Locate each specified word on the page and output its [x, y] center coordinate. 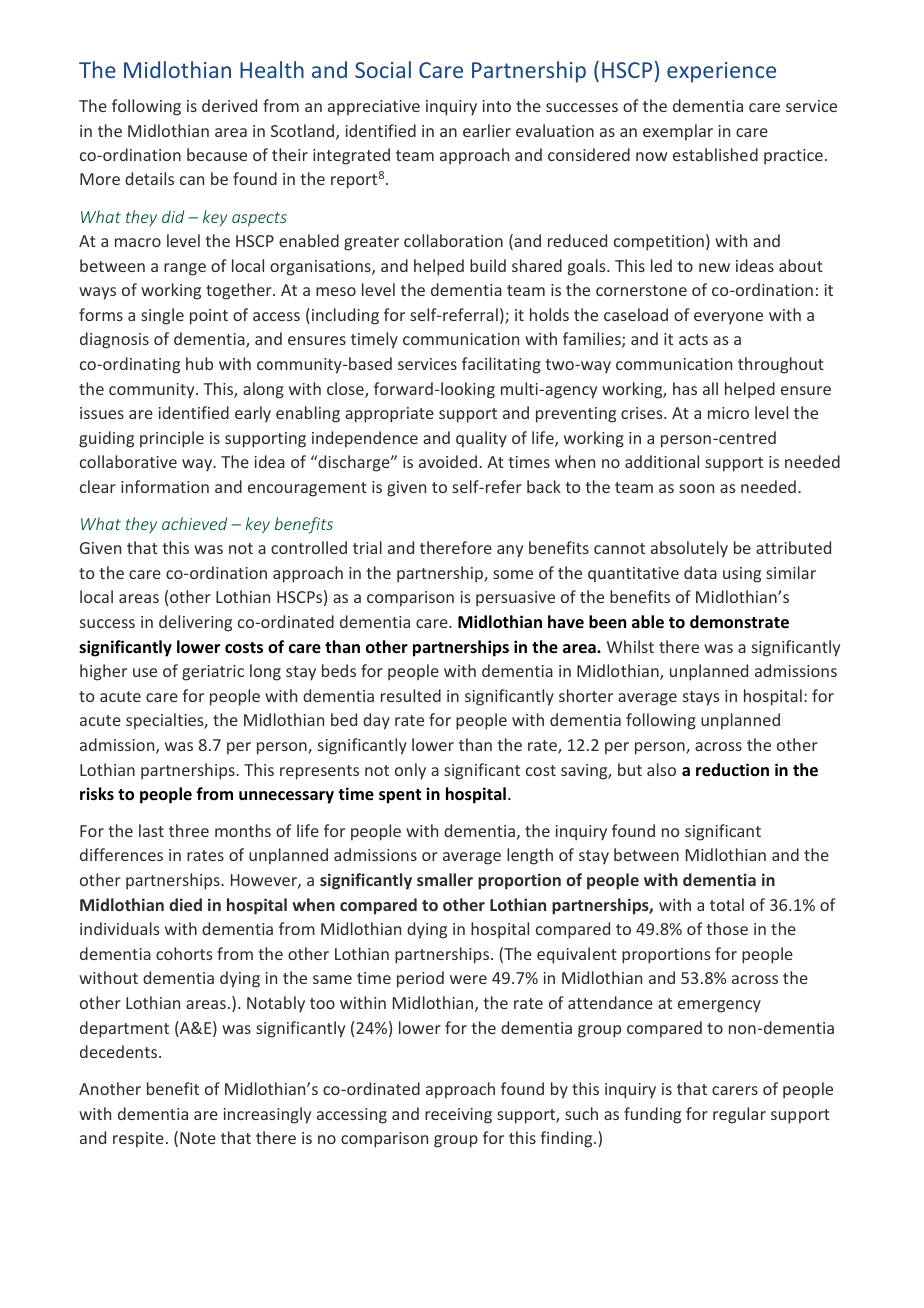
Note [198, 1138]
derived [229, 105]
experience [721, 72]
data [700, 572]
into [497, 106]
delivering [195, 623]
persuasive [515, 599]
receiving [458, 1116]
